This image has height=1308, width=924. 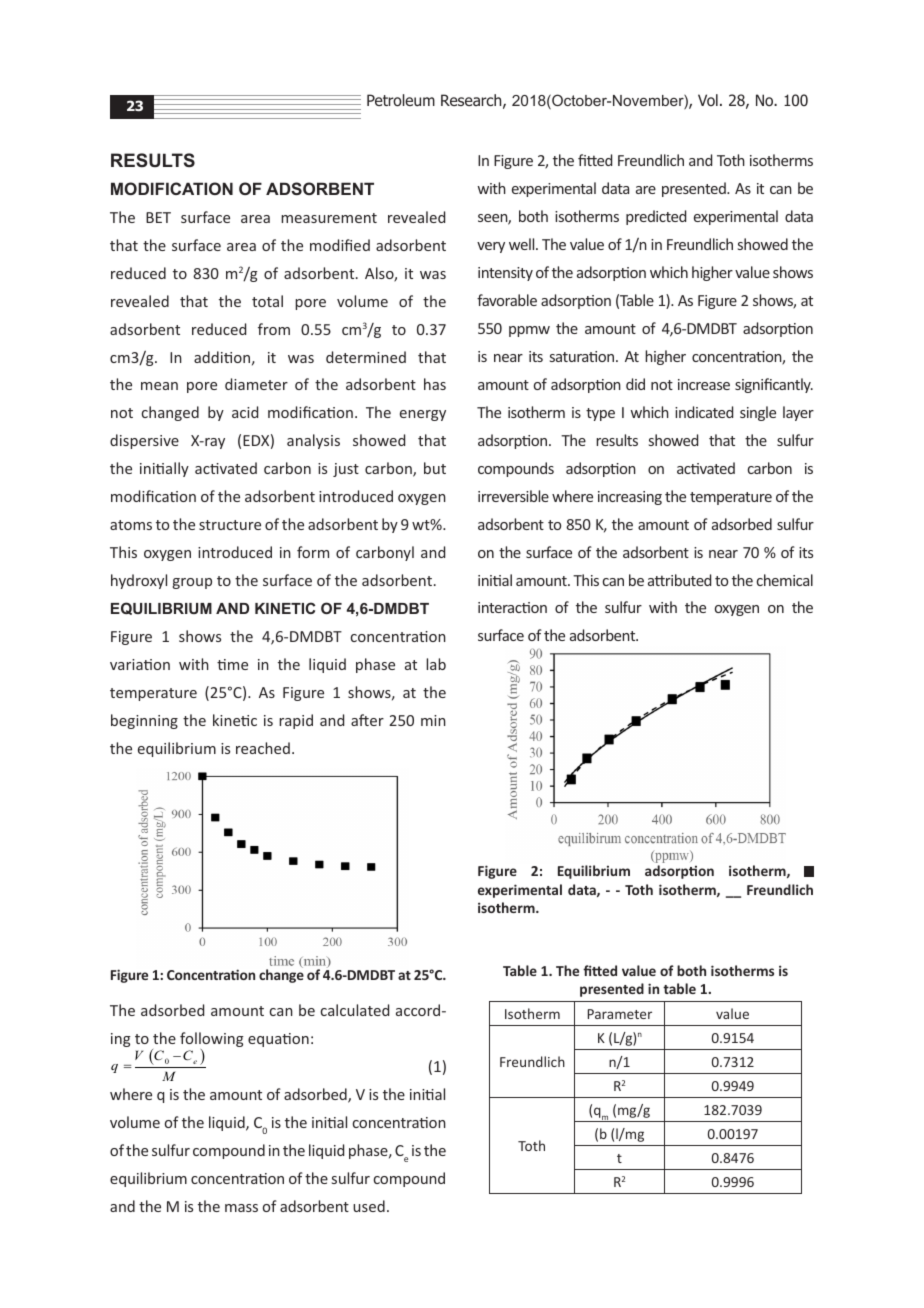 What do you see at coordinates (158, 217) in the image?
I see `BET` at bounding box center [158, 217].
